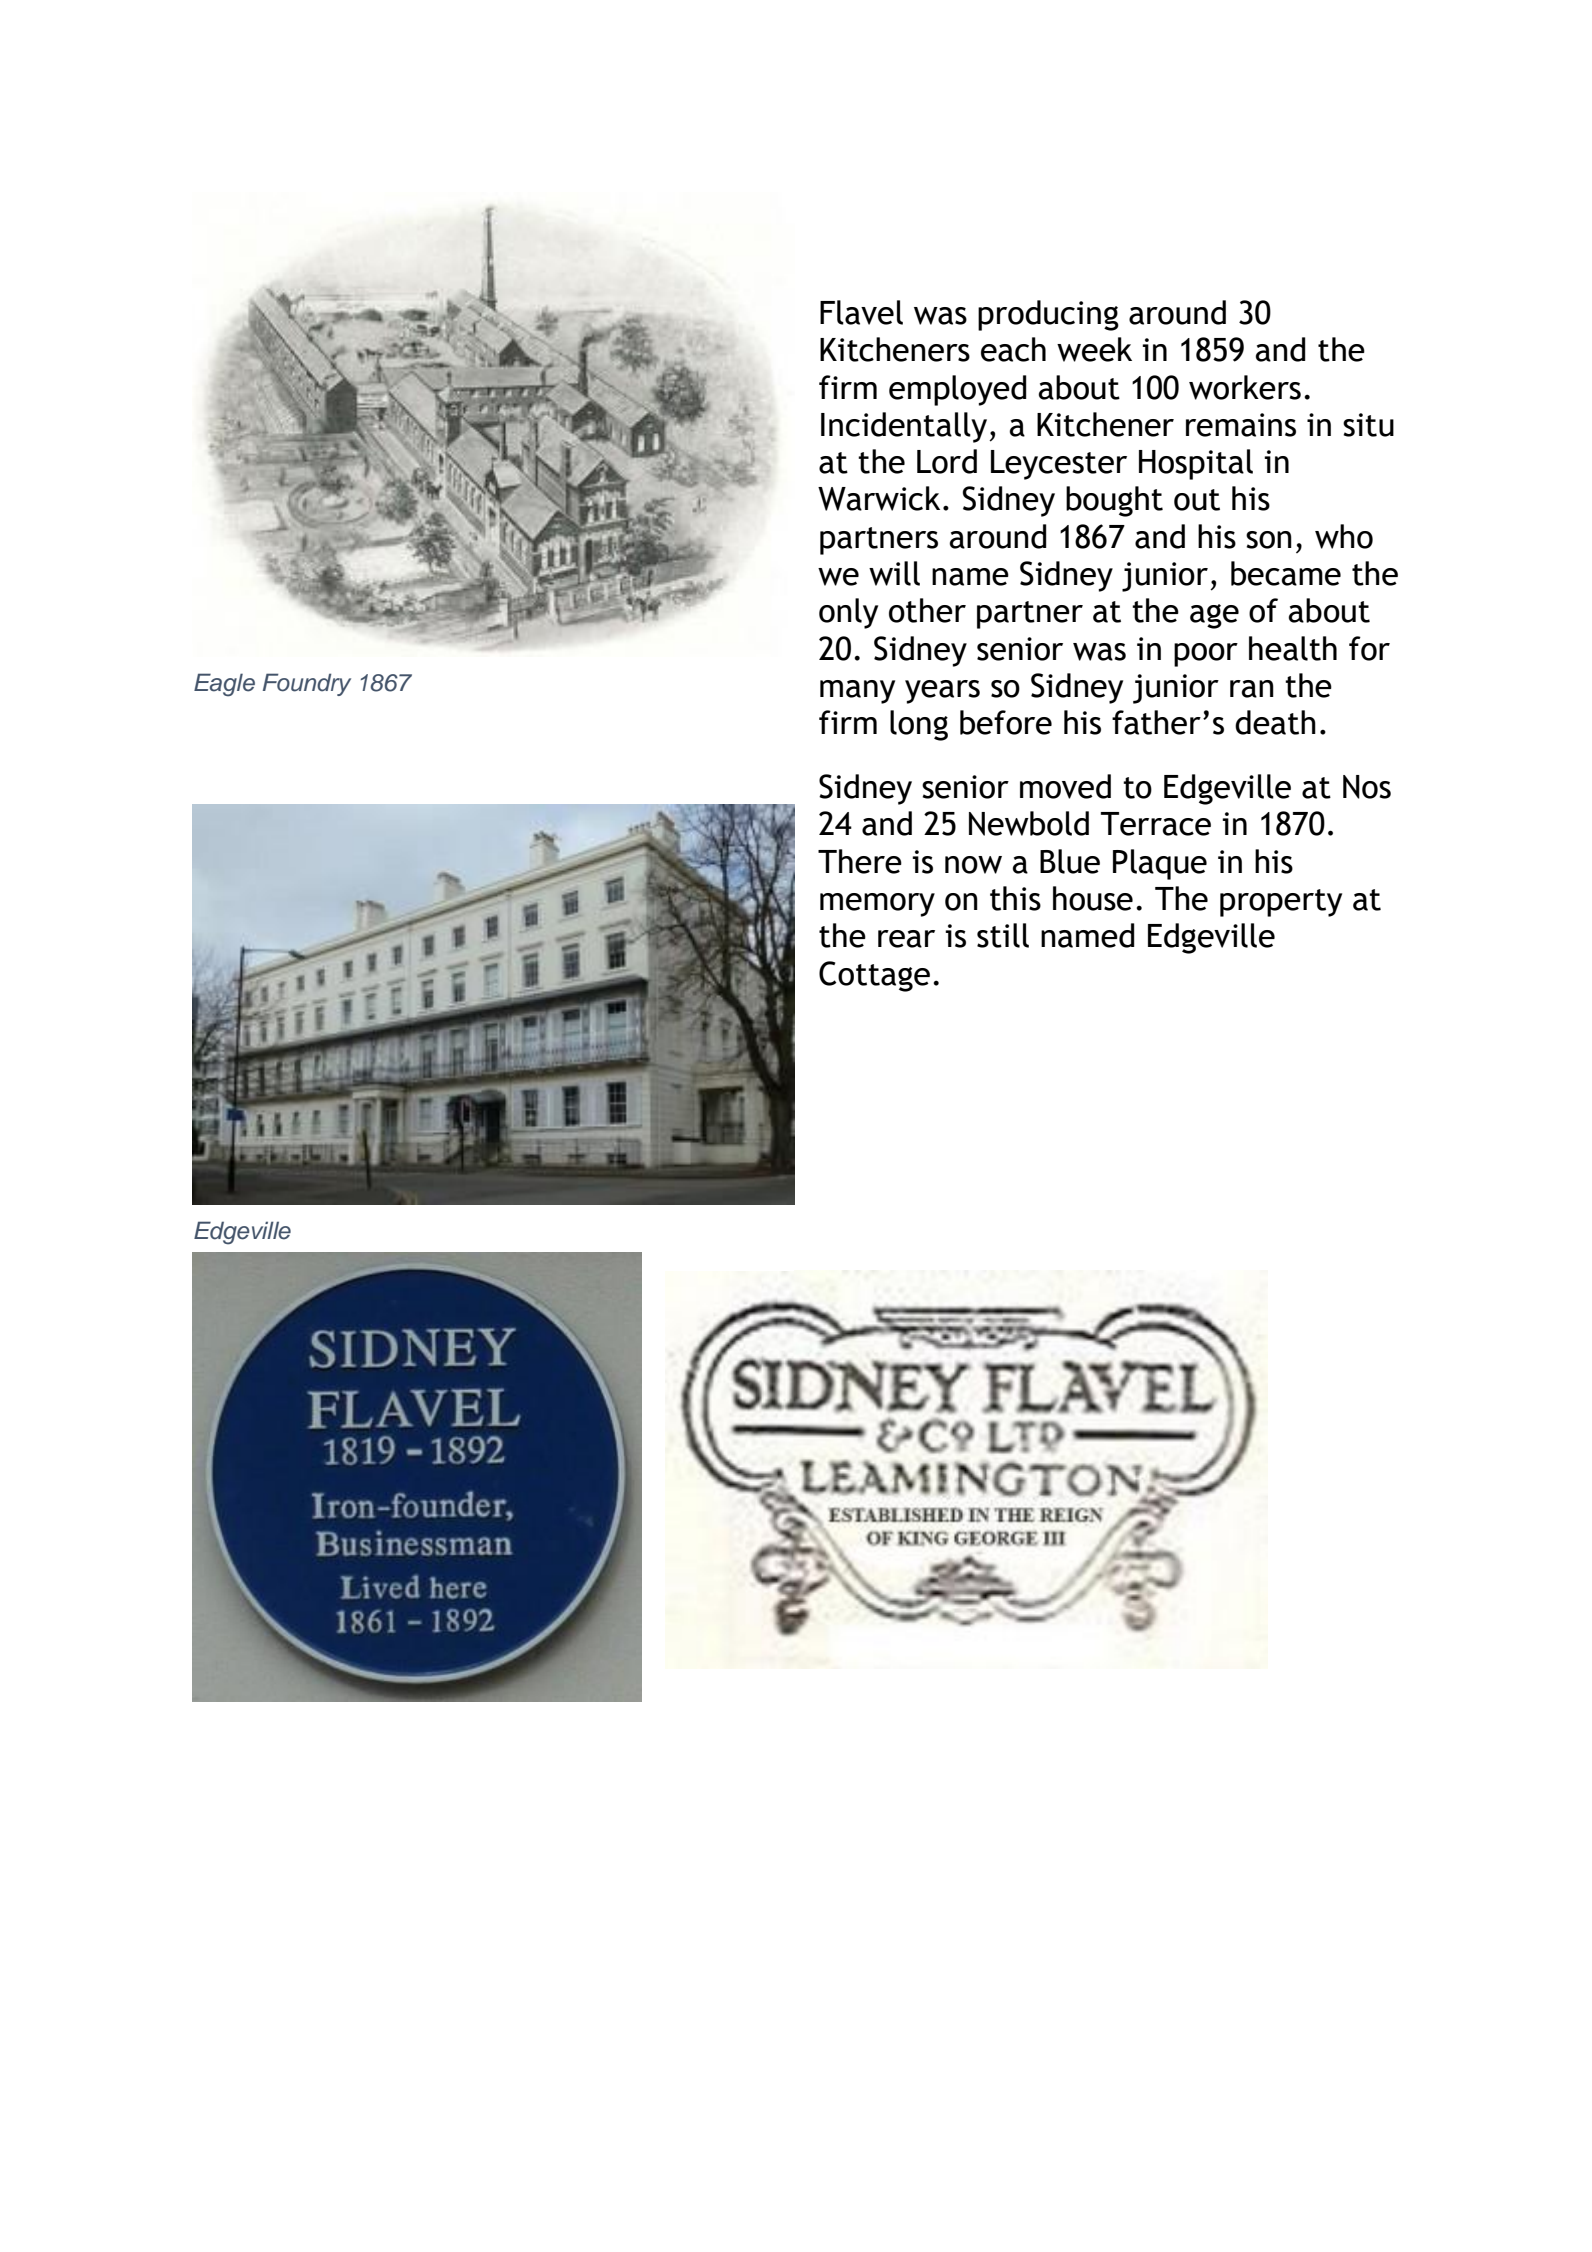  I want to click on Incidentally, so click(904, 427).
